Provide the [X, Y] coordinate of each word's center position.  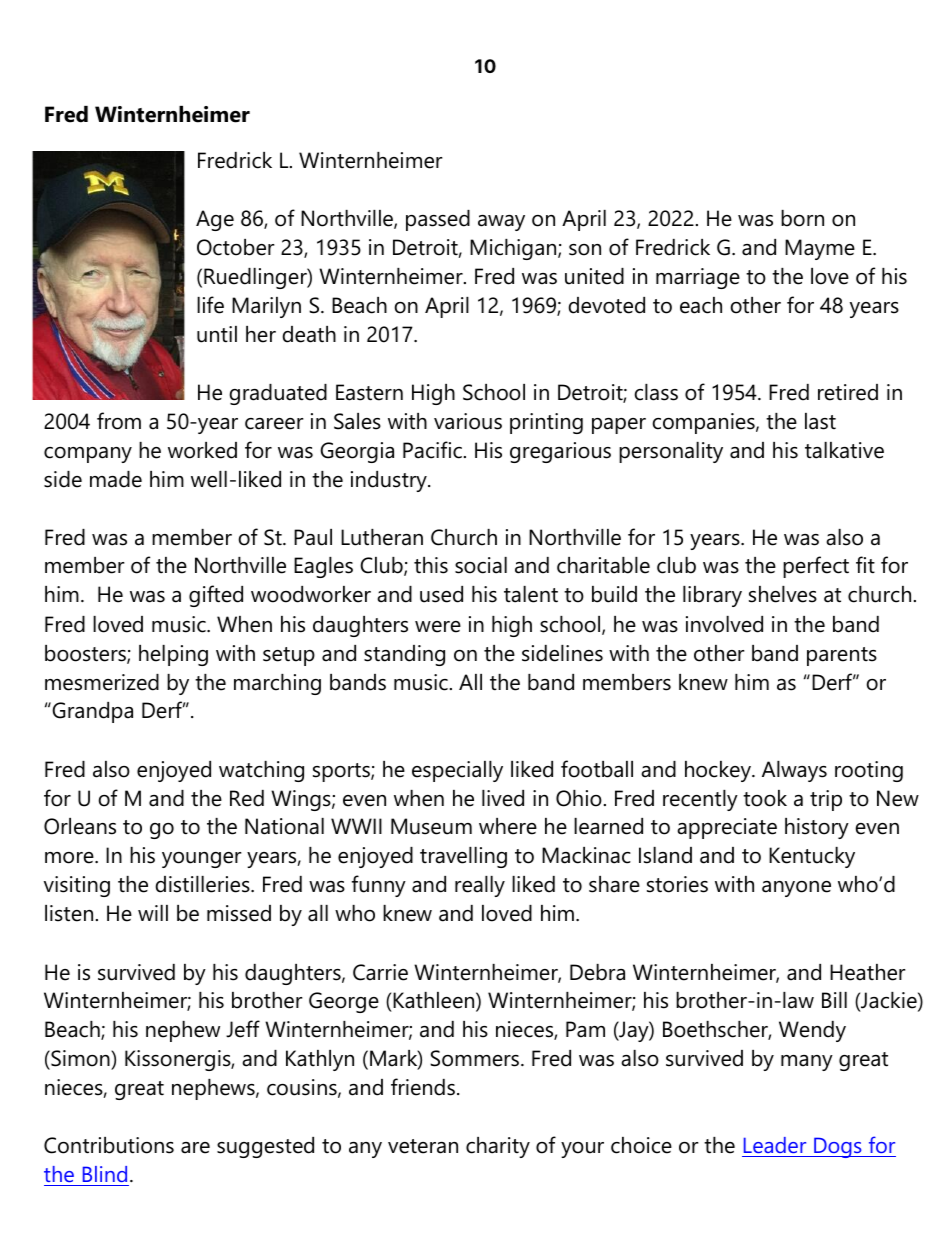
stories [677, 884]
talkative [844, 450]
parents [842, 656]
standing [404, 655]
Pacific [432, 450]
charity [498, 1147]
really [480, 886]
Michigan [514, 249]
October [236, 247]
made [116, 479]
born [802, 218]
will [153, 913]
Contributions [109, 1145]
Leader [775, 1147]
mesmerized [102, 682]
